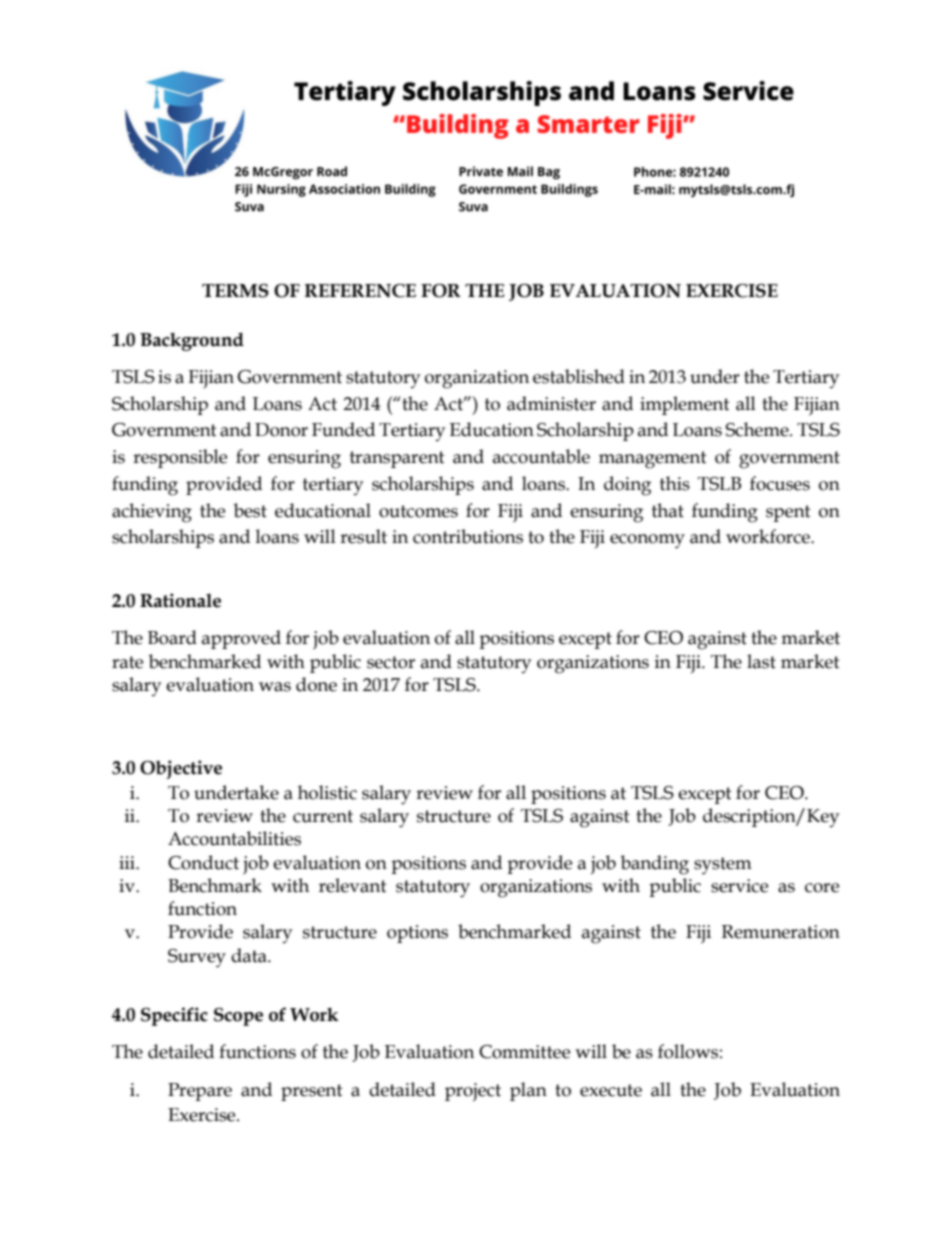 The width and height of the document is (952, 1233). I want to click on Accountabilities, so click(234, 838).
